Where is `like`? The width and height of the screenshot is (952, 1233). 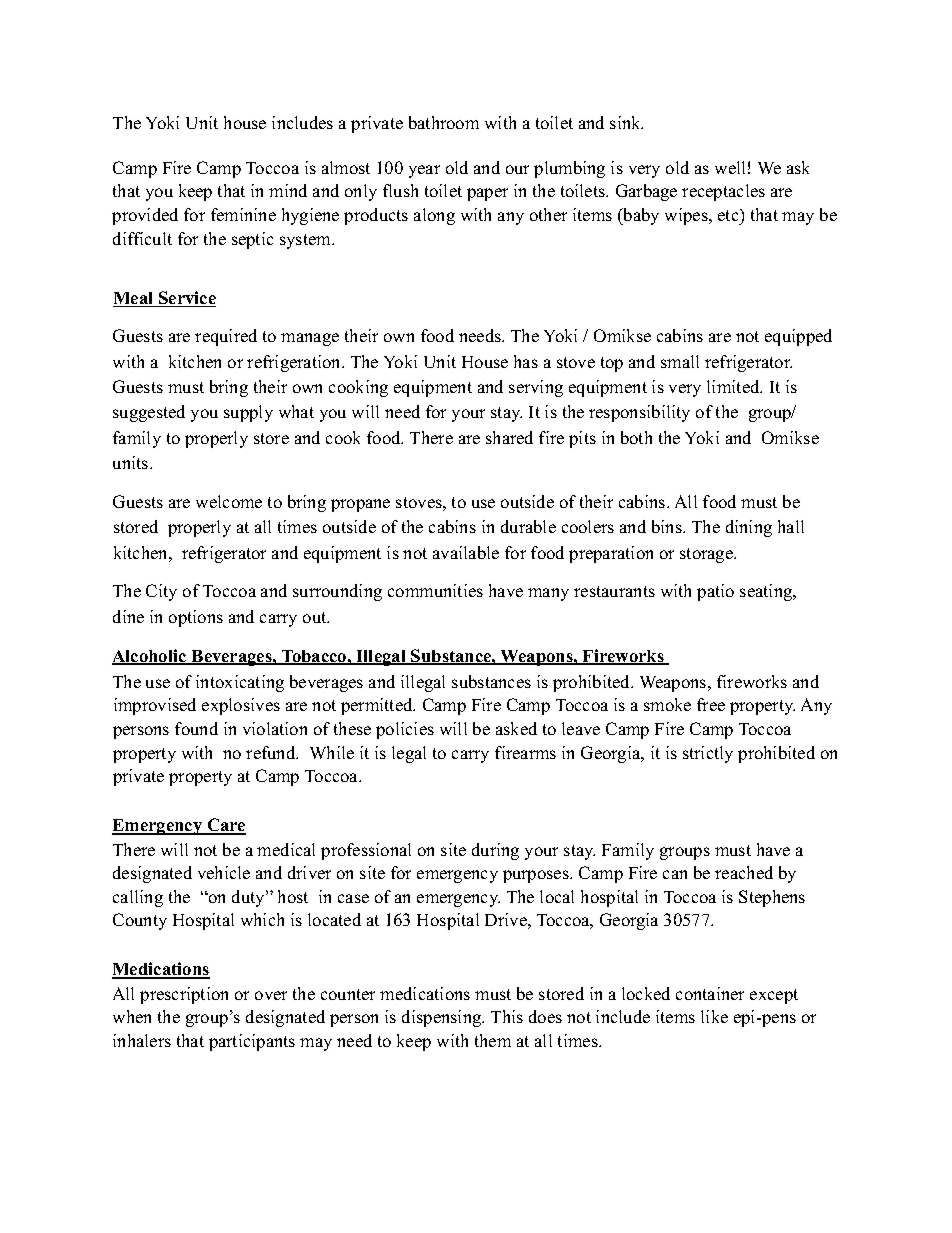 like is located at coordinates (714, 1016).
